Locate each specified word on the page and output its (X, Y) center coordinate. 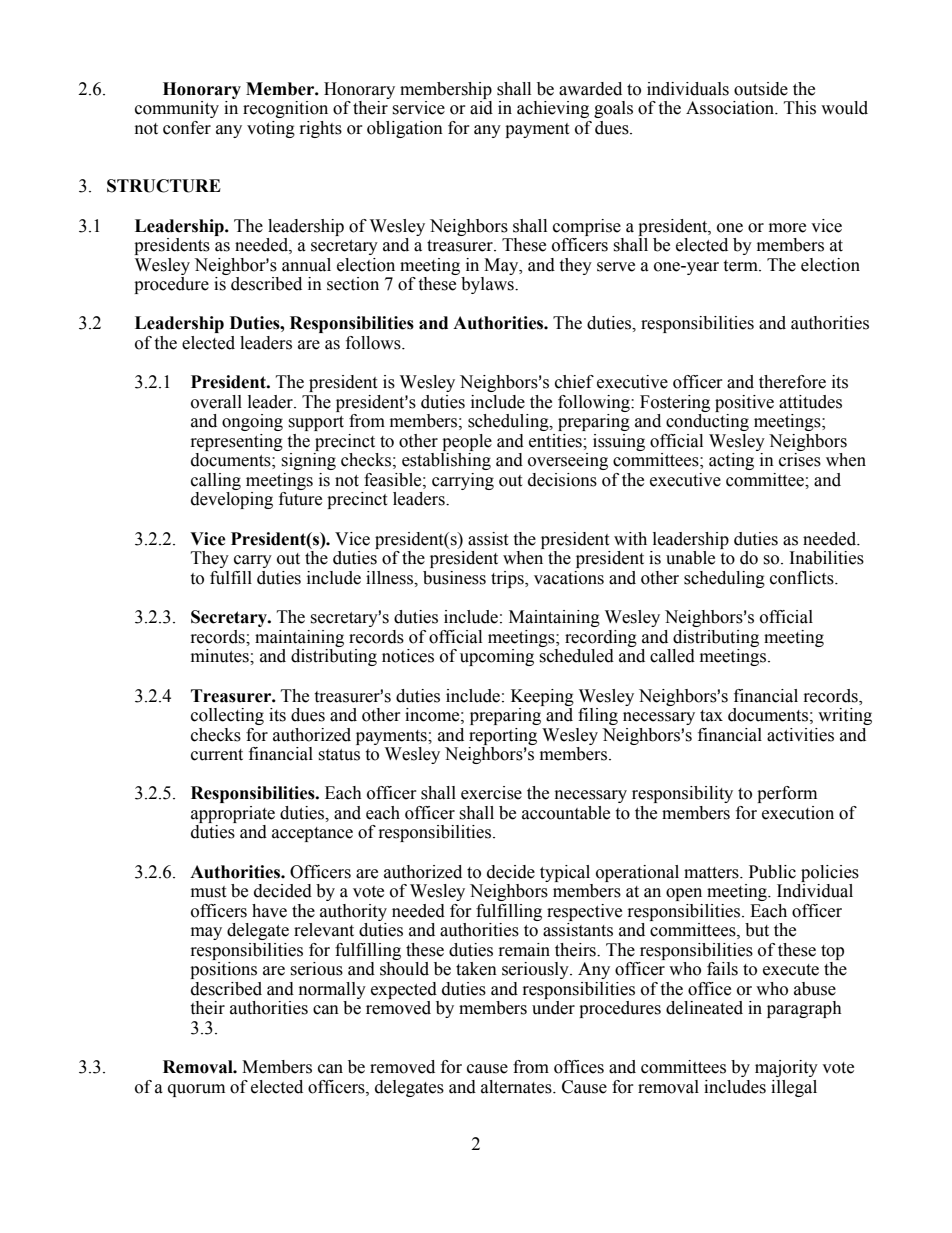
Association (731, 108)
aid (481, 108)
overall (216, 402)
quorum (196, 1090)
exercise (491, 793)
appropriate (233, 814)
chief (574, 382)
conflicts (803, 578)
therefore (792, 382)
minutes (221, 656)
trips (508, 579)
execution (798, 813)
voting (271, 129)
